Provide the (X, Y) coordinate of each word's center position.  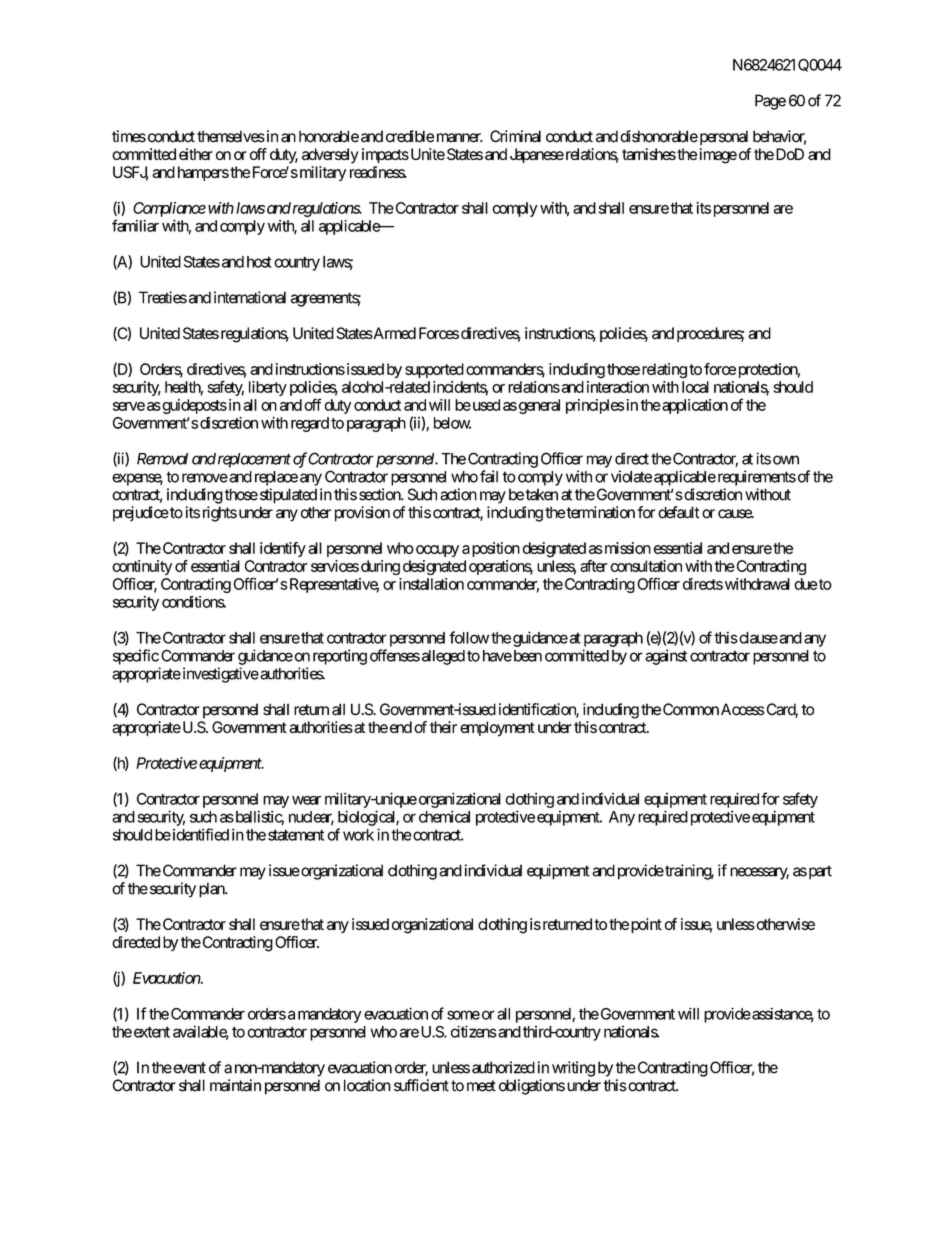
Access (743, 709)
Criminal (515, 136)
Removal (162, 459)
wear (306, 800)
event (188, 1068)
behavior (779, 137)
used (485, 405)
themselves (231, 136)
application (694, 406)
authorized (503, 1067)
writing (573, 1069)
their (443, 727)
